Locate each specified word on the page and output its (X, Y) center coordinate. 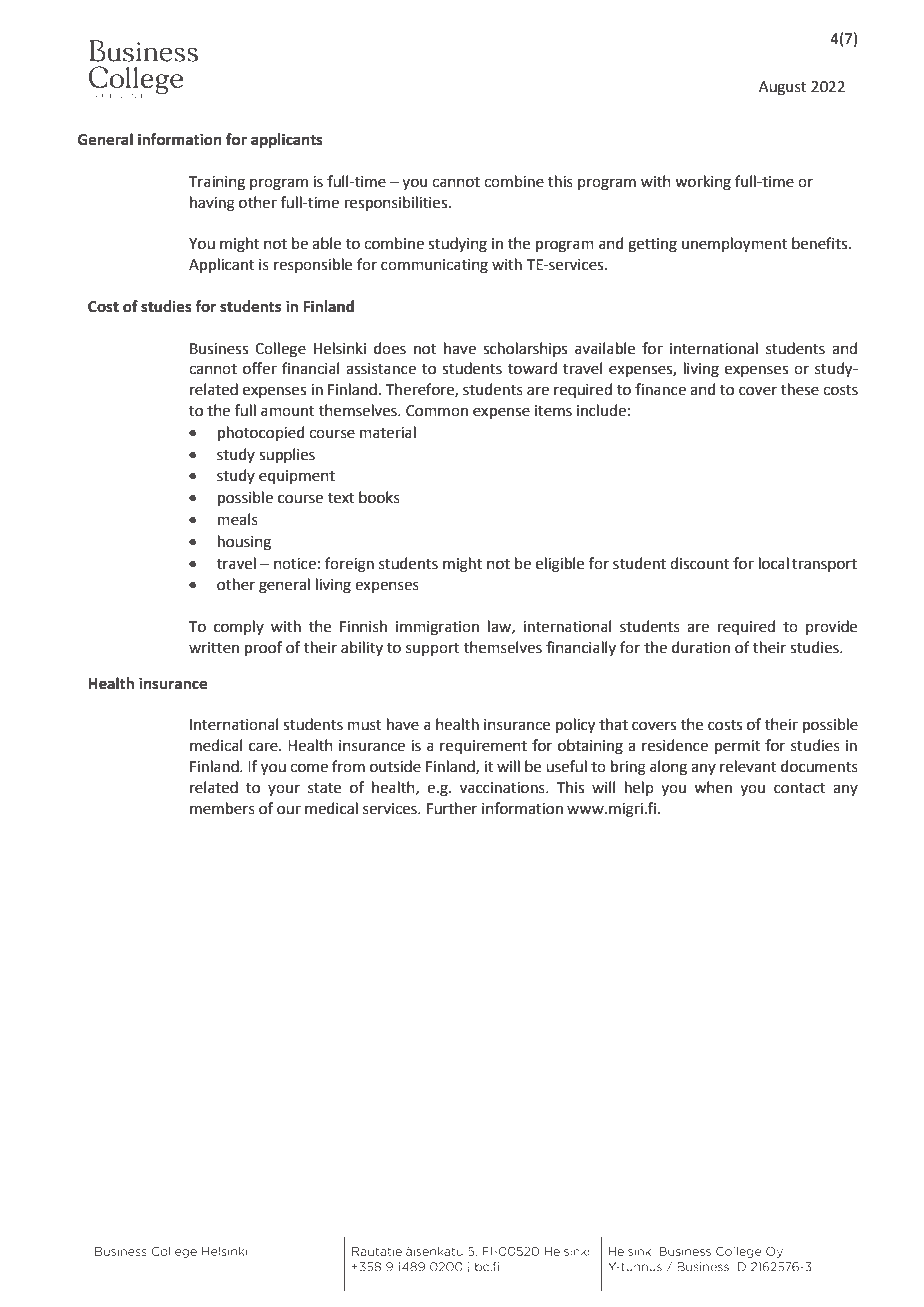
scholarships (525, 349)
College (280, 350)
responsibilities (397, 203)
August (783, 88)
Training (217, 183)
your (284, 790)
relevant (748, 766)
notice (295, 564)
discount (699, 563)
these (800, 389)
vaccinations (503, 788)
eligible (560, 565)
